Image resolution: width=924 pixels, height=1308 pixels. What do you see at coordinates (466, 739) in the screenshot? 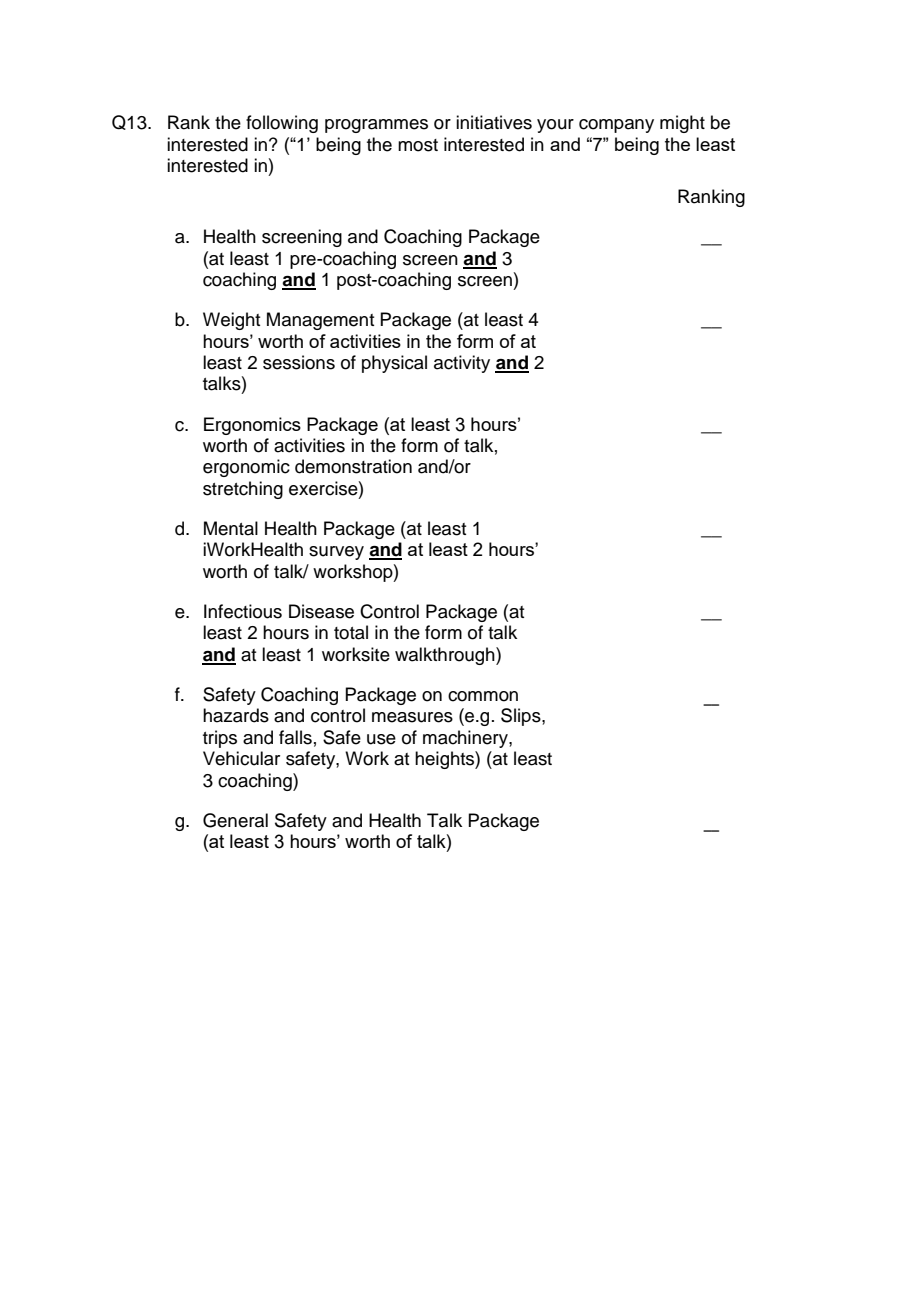
I see `machinery` at bounding box center [466, 739].
